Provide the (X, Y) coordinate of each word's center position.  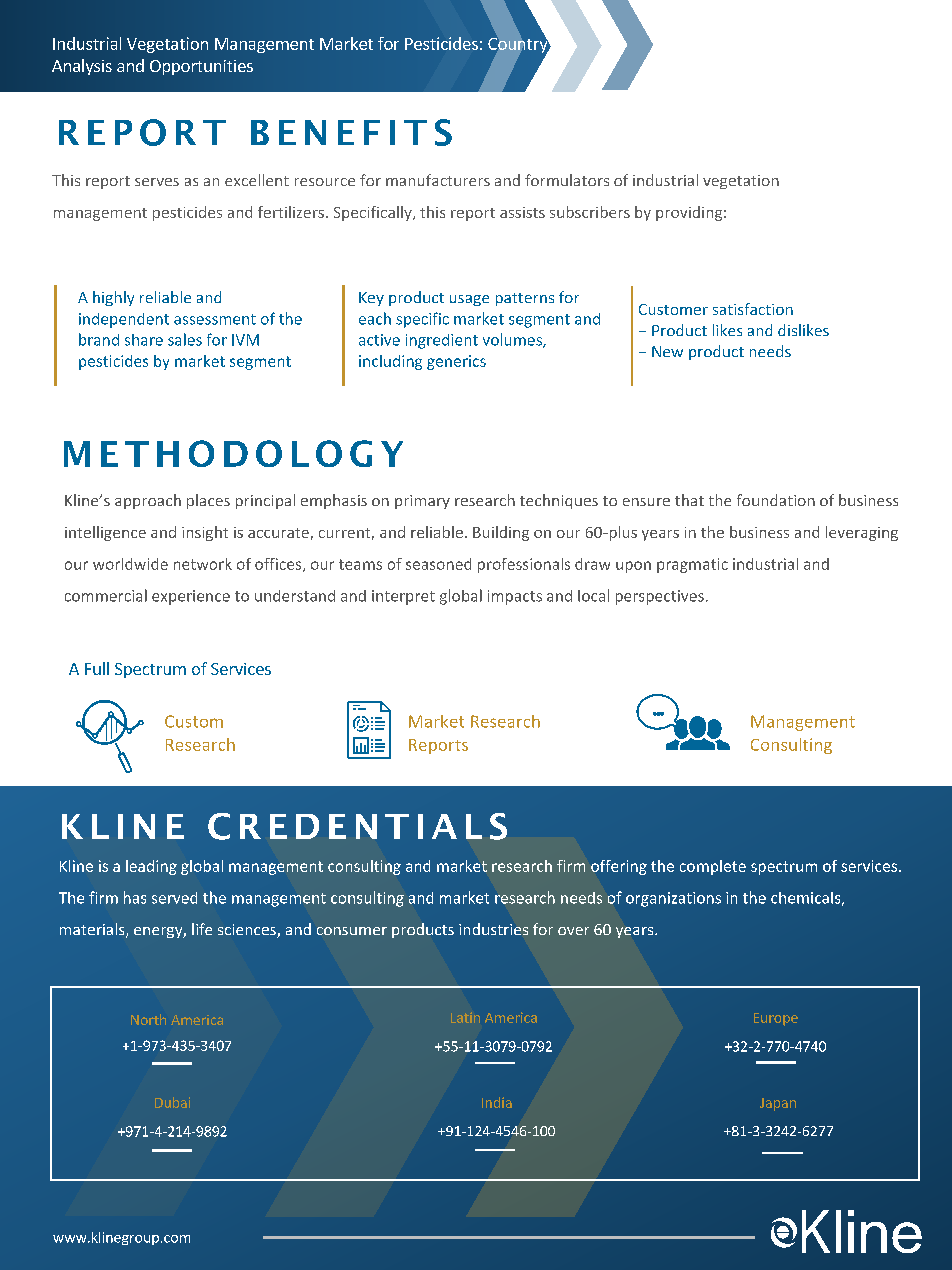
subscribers (590, 212)
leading (151, 867)
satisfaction (753, 309)
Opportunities (201, 67)
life (202, 929)
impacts (515, 597)
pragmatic (692, 565)
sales (185, 339)
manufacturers (438, 180)
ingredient (442, 341)
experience (191, 597)
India (497, 1102)
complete (713, 867)
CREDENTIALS (357, 826)
